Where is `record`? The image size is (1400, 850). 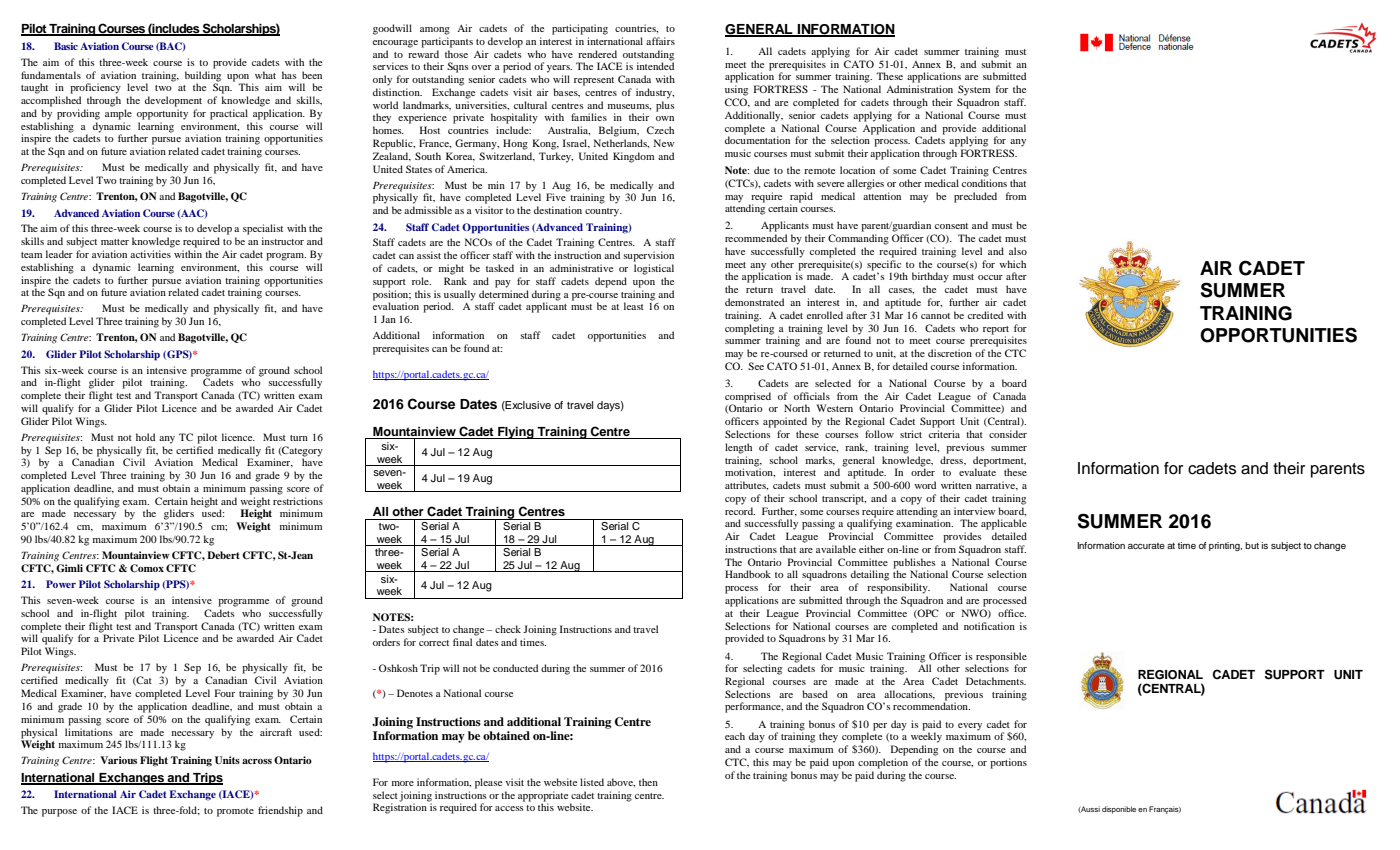
record is located at coordinates (740, 511).
